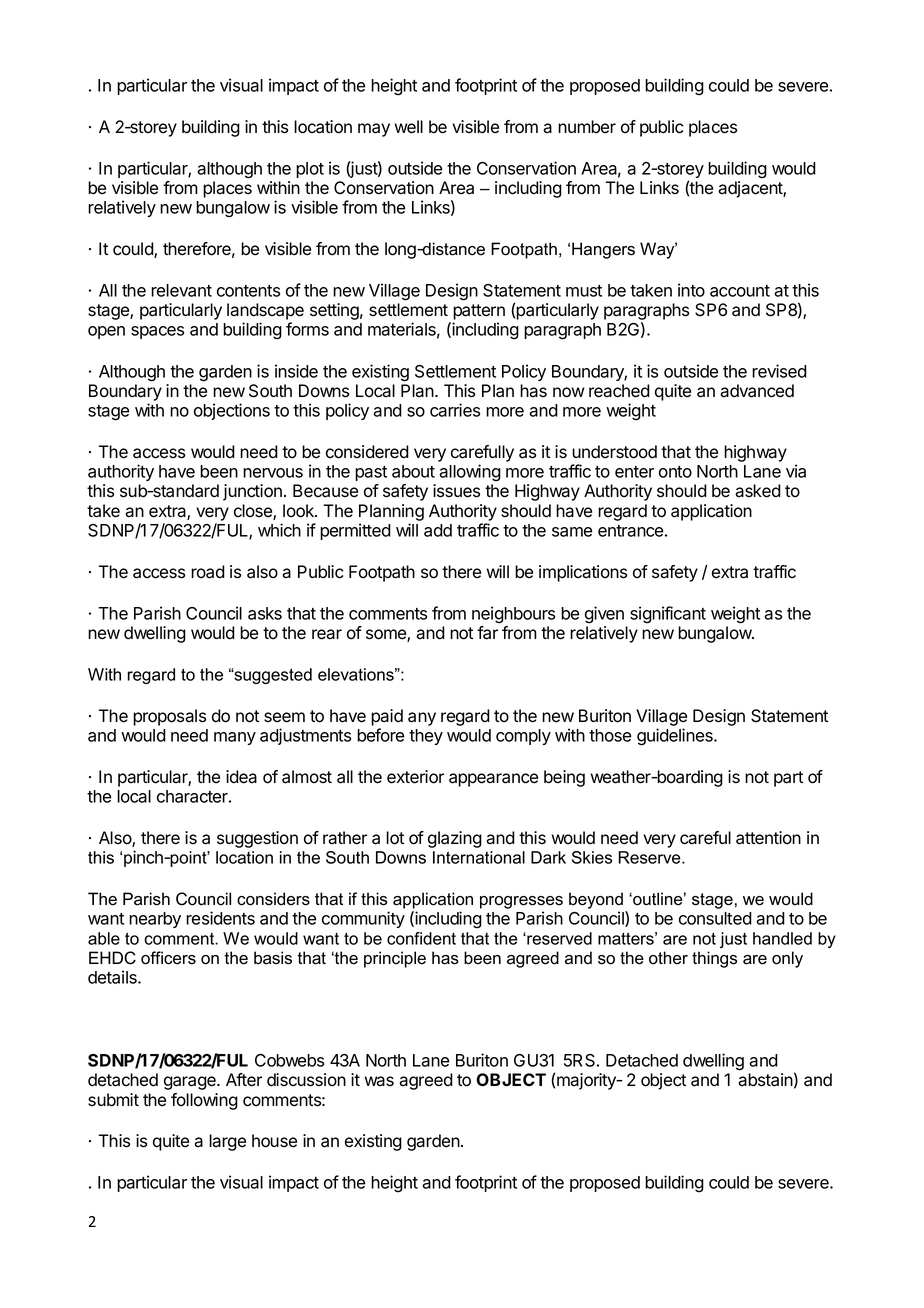  I want to click on may, so click(374, 130).
